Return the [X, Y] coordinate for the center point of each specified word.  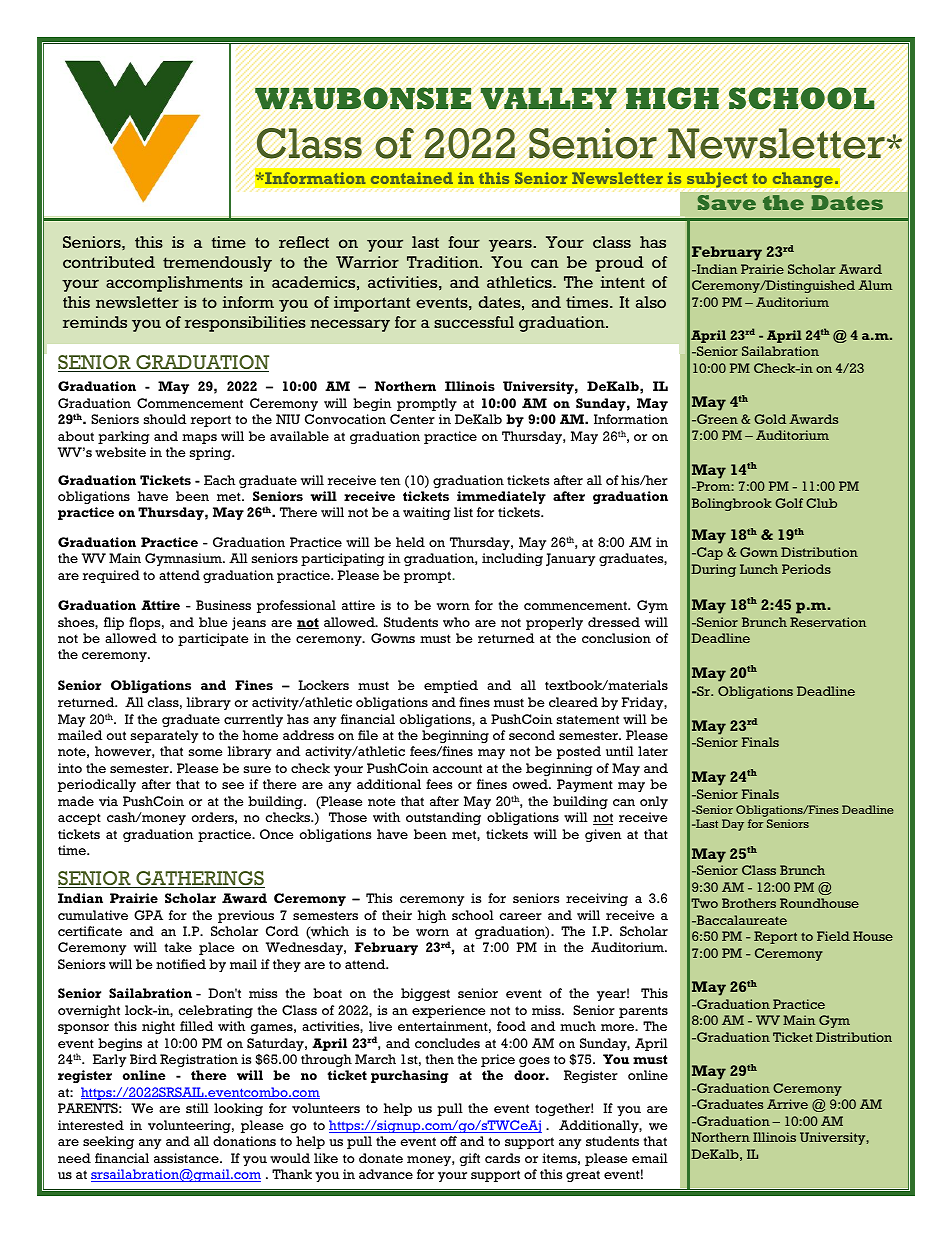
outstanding [443, 818]
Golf [789, 503]
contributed [109, 262]
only [654, 802]
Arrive [787, 1104]
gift [469, 1159]
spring [212, 453]
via [108, 801]
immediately [501, 497]
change [802, 181]
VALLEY [548, 98]
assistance [187, 1158]
